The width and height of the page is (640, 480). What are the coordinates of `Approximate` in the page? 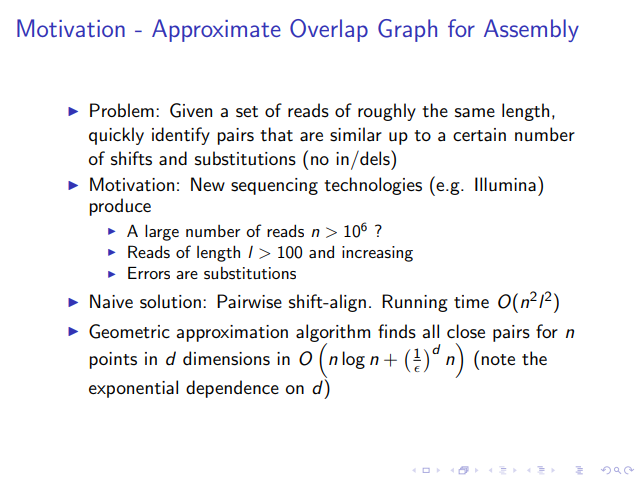 It's located at (216, 30).
